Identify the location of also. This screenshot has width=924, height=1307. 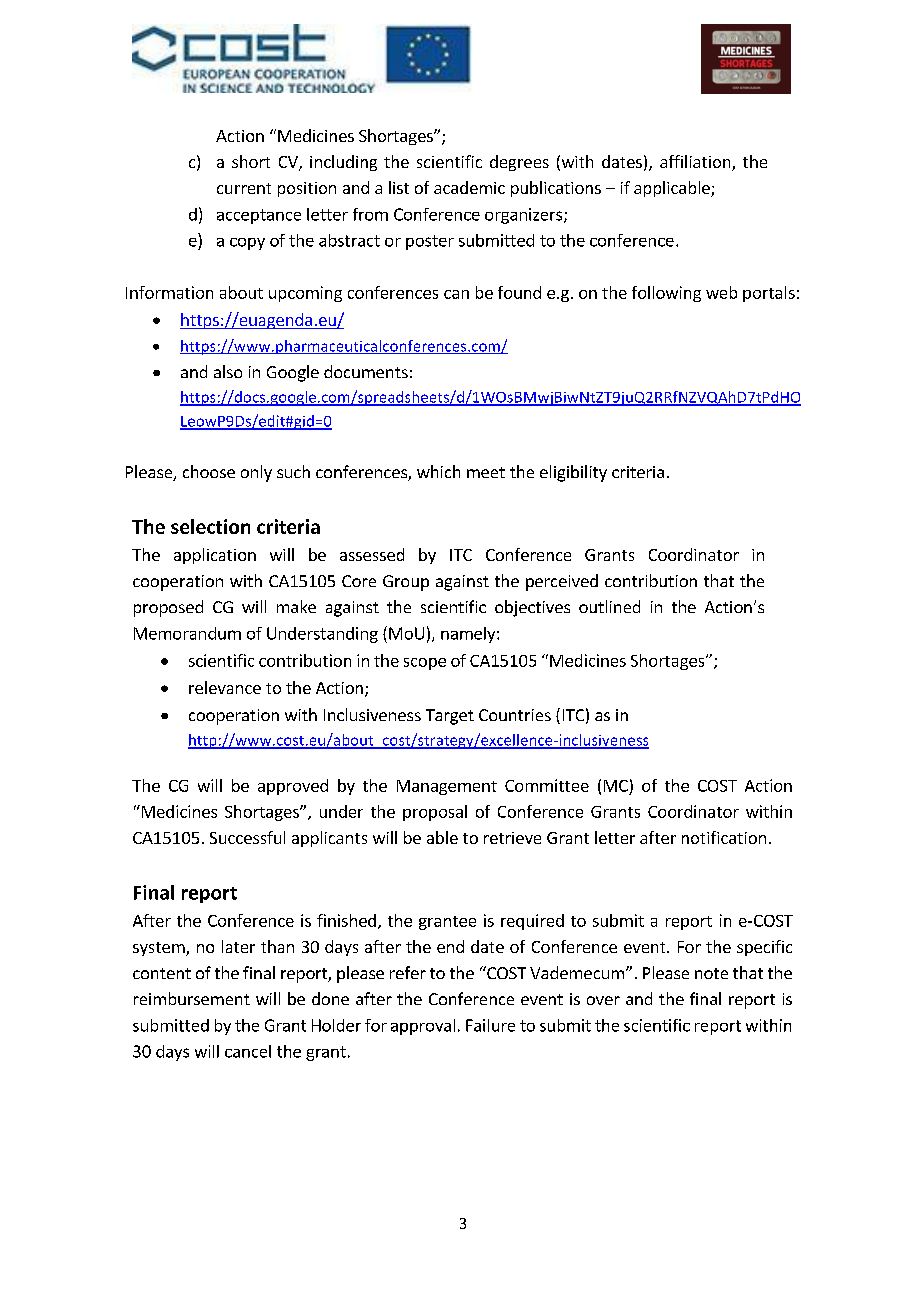
(228, 371).
